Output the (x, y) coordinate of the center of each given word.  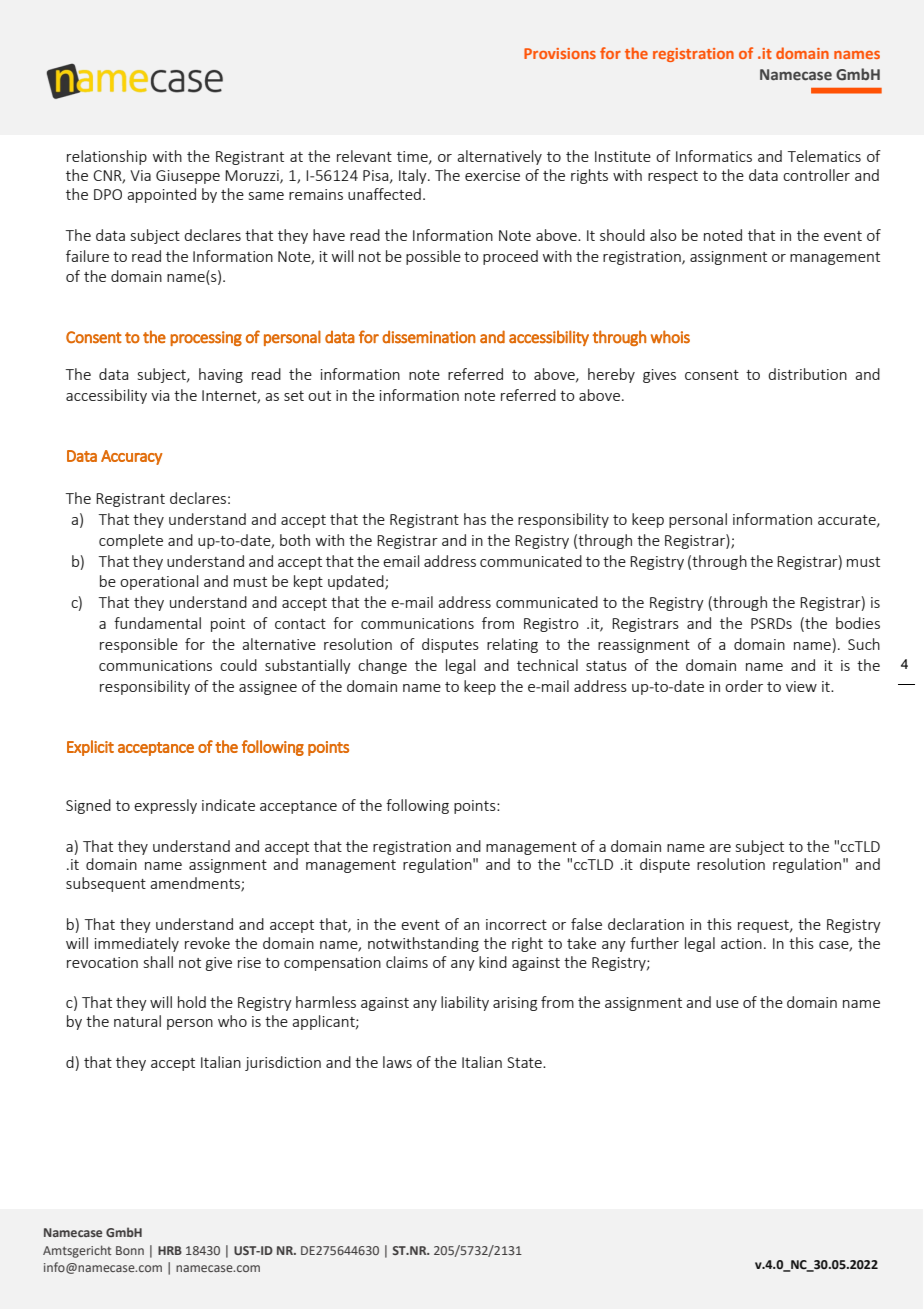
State (525, 1062)
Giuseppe (188, 177)
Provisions (560, 53)
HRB (170, 1250)
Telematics (824, 156)
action (741, 943)
